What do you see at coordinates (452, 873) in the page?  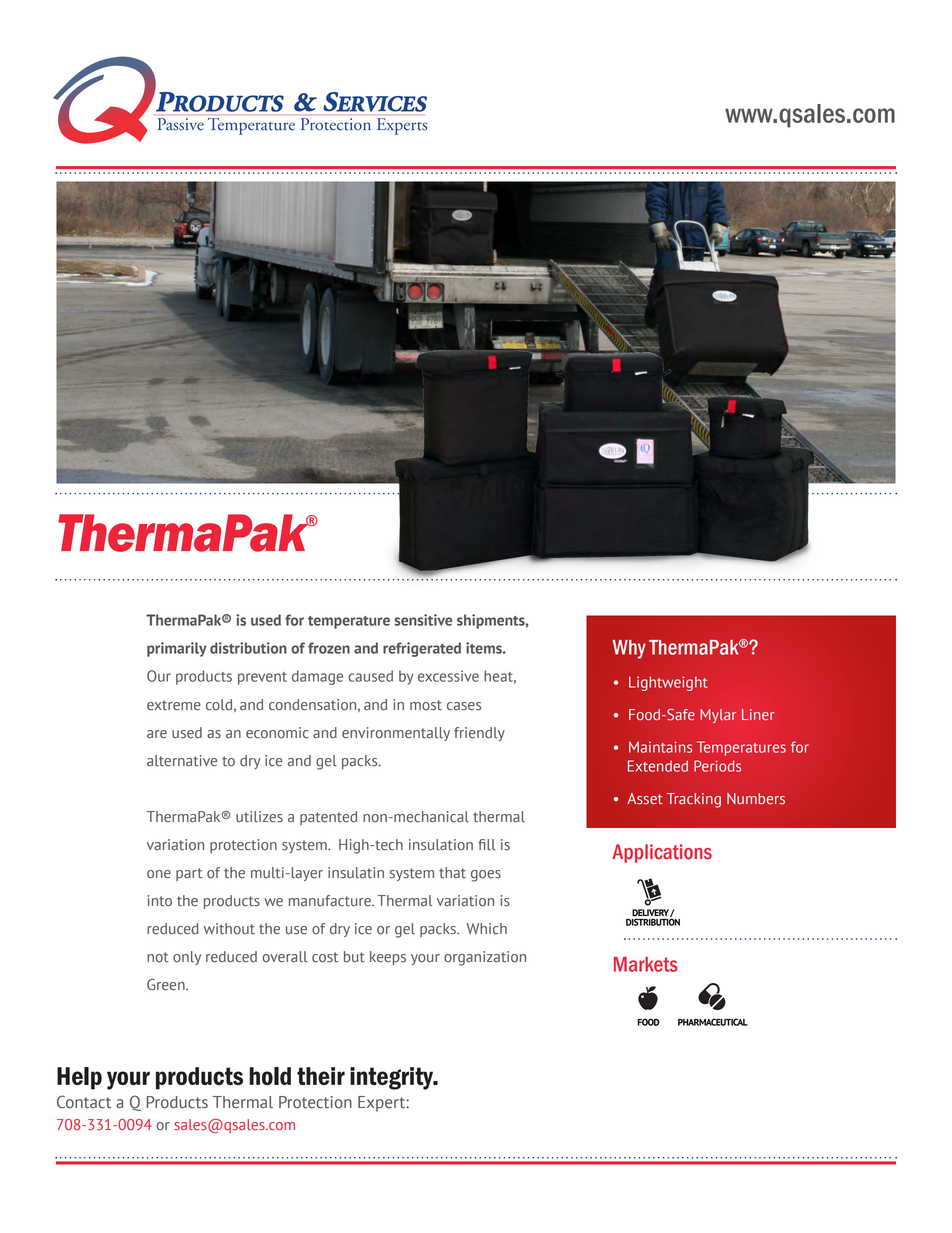 I see `that` at bounding box center [452, 873].
